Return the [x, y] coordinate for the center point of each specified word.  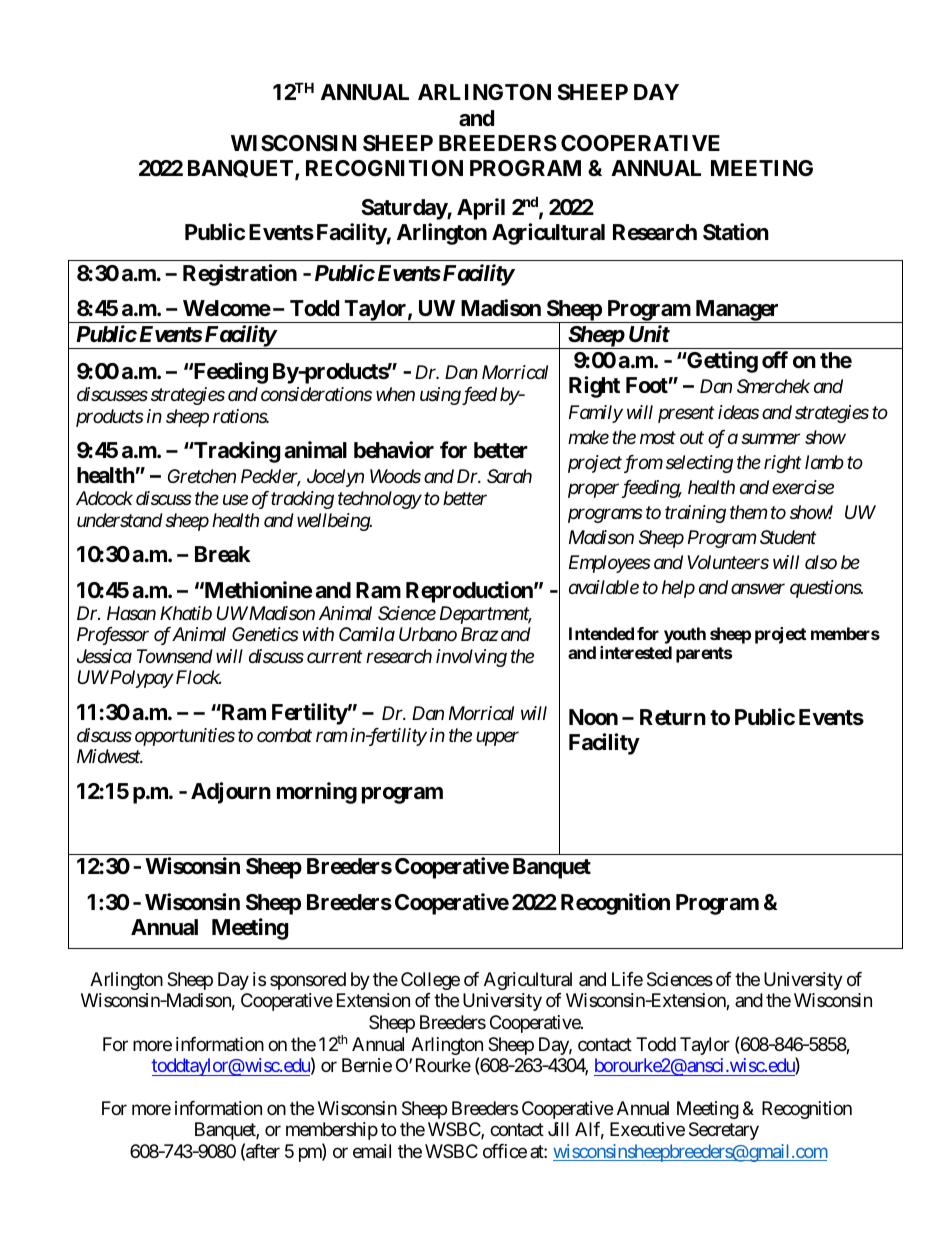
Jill [558, 1129]
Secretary [724, 1131]
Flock [197, 677]
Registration [240, 275]
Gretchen [202, 476]
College [430, 981]
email [372, 1151]
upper [497, 739]
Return [673, 717]
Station [736, 232]
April [481, 209]
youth [685, 635]
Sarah [509, 476]
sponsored [308, 981]
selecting [699, 464]
